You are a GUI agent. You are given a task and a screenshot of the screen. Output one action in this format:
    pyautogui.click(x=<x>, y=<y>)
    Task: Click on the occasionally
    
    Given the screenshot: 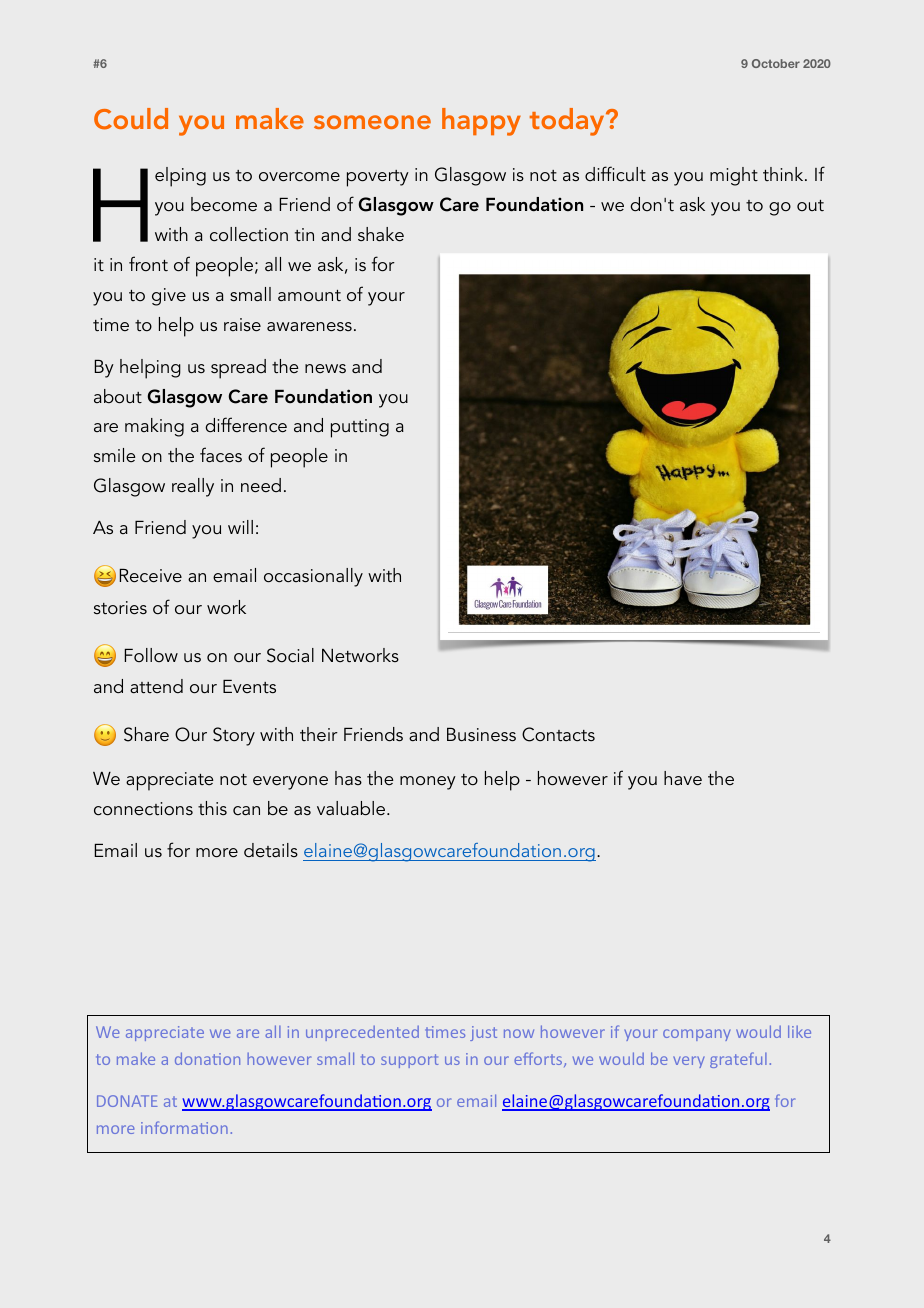 What is the action you would take?
    pyautogui.click(x=313, y=577)
